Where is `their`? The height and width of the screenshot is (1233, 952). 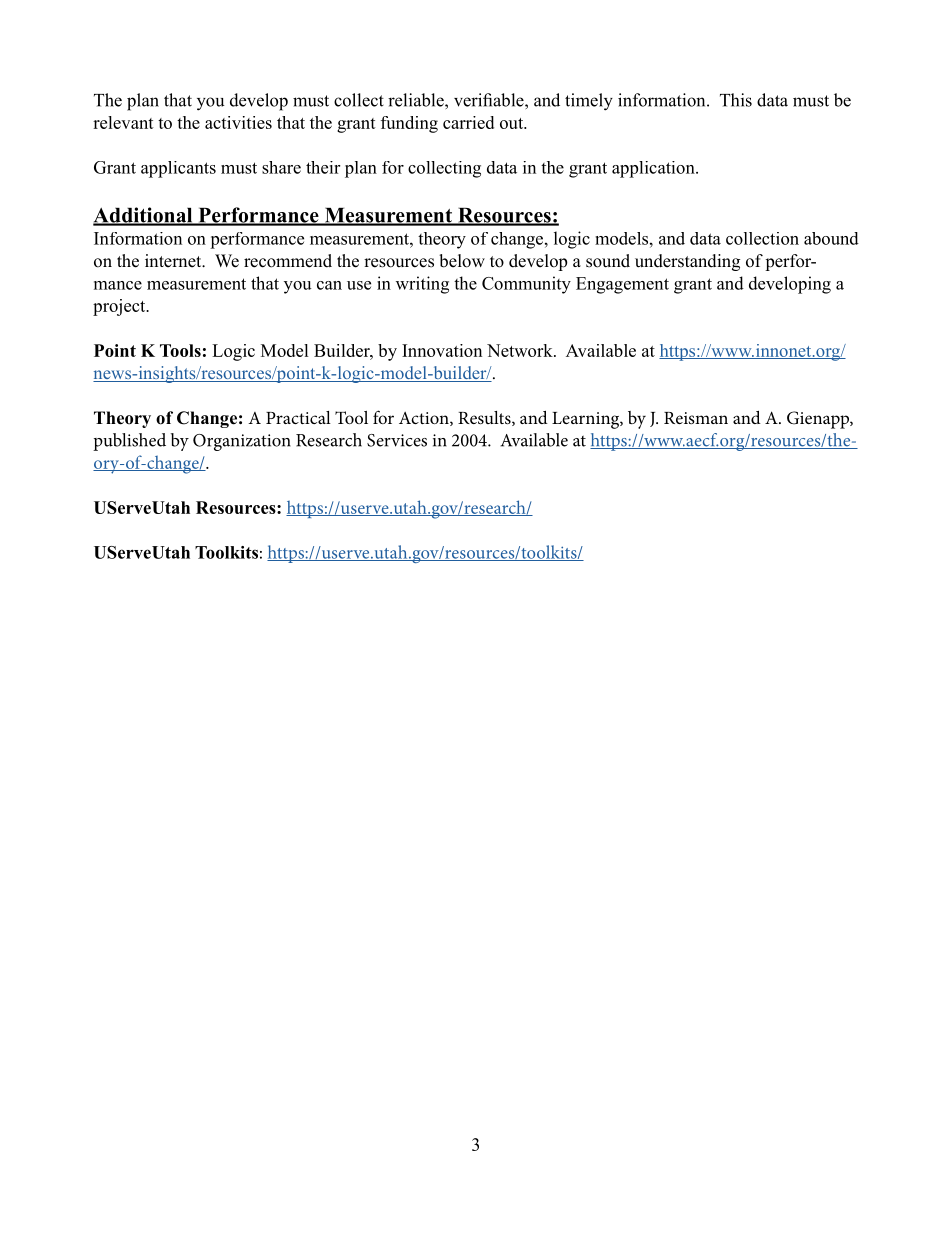 their is located at coordinates (323, 167).
